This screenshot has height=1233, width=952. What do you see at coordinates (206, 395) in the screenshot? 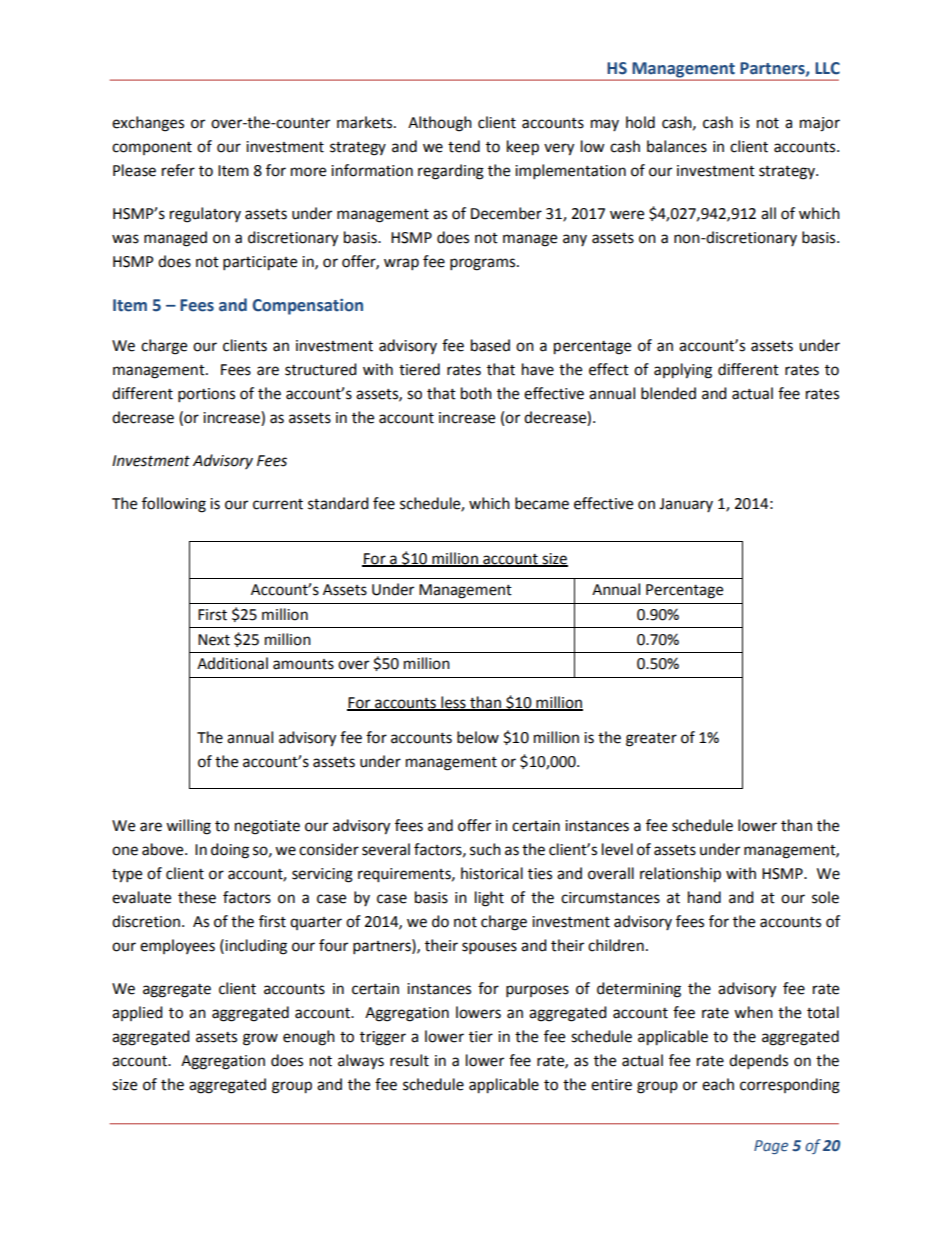
I see `portions` at bounding box center [206, 395].
